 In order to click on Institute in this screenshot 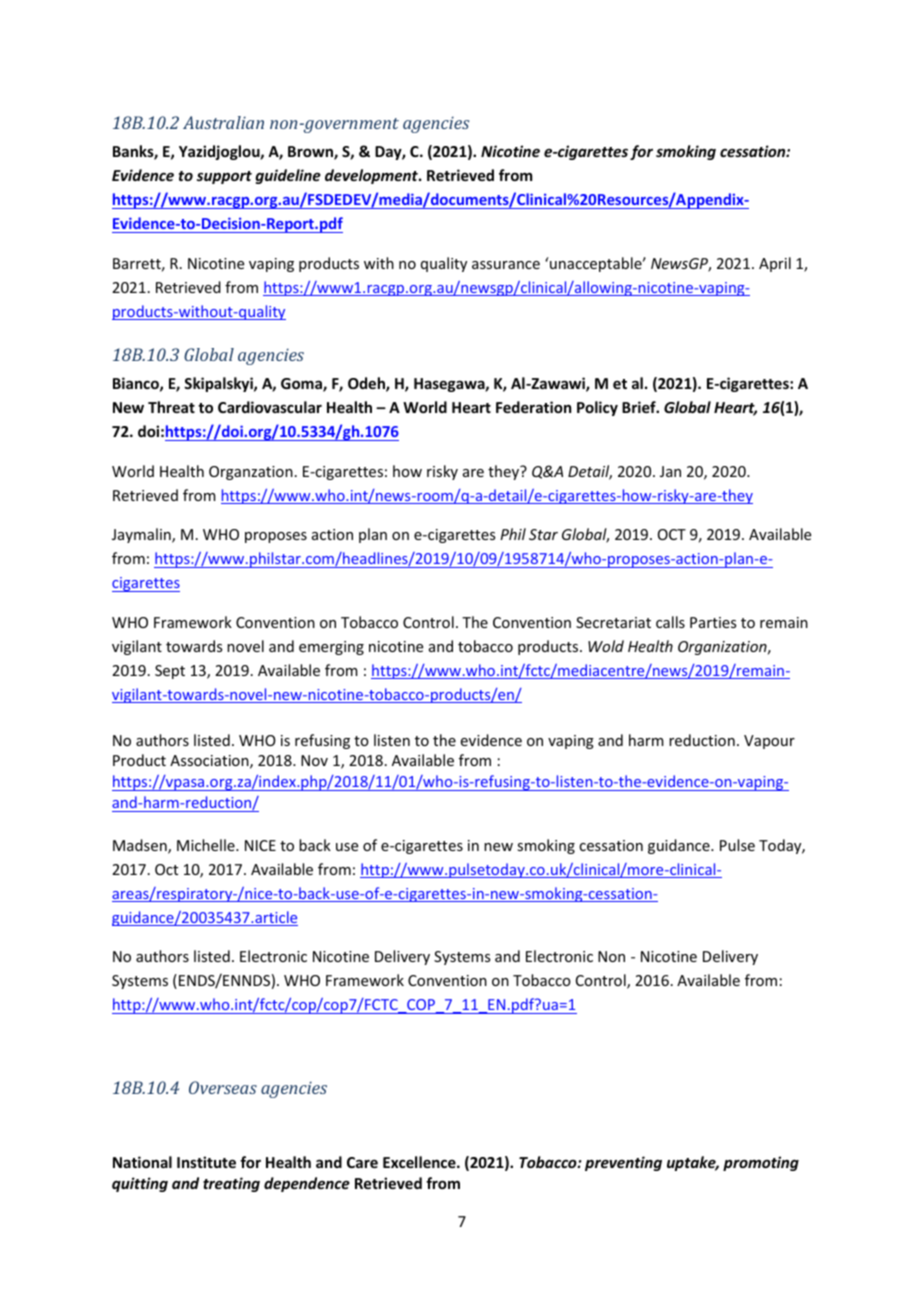, I will do `click(206, 1162)`.
